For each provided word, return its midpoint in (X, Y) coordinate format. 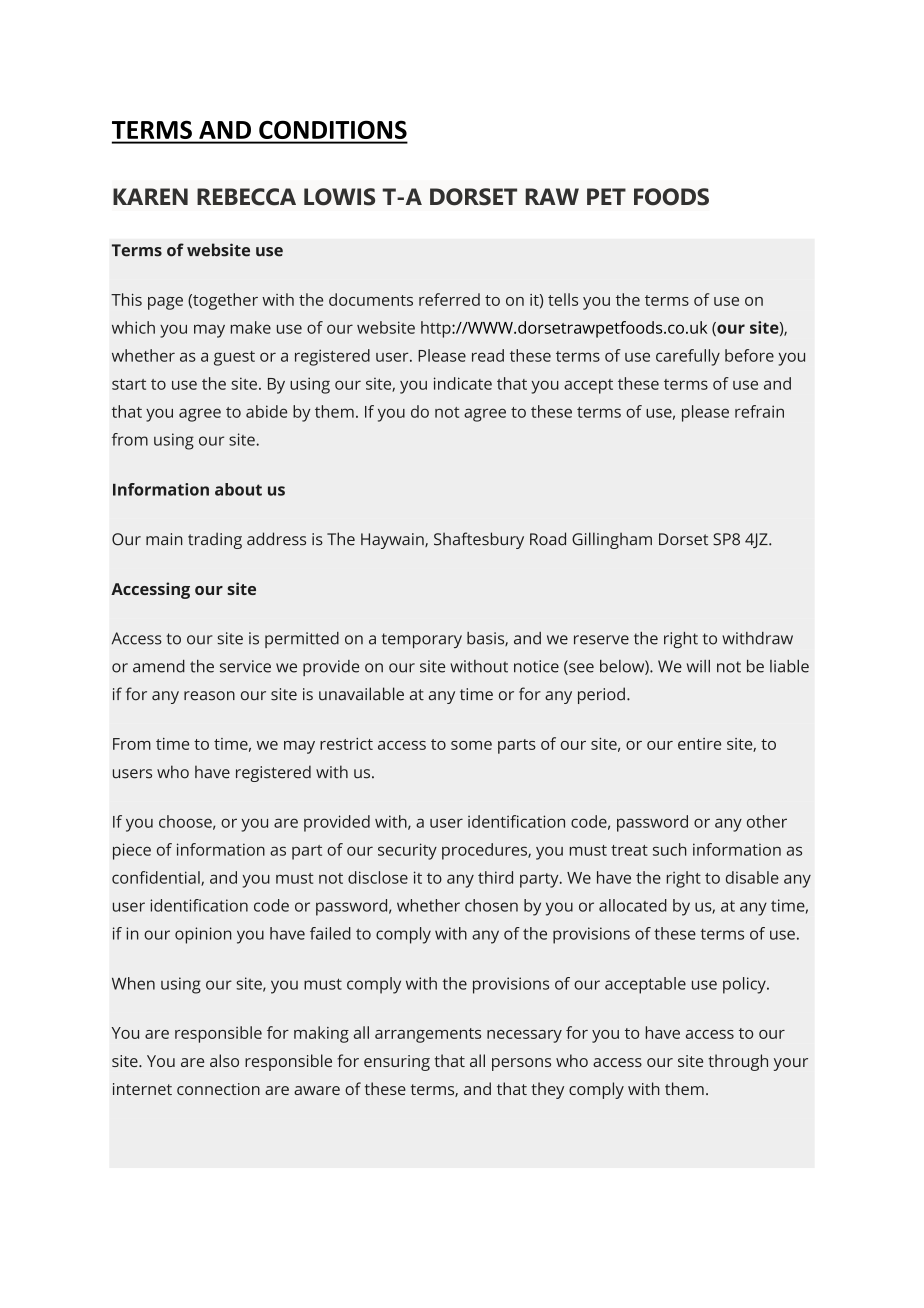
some (471, 745)
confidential (157, 878)
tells (563, 299)
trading (215, 540)
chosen (491, 905)
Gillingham (612, 540)
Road (548, 539)
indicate (463, 383)
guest (234, 358)
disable (752, 877)
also (224, 1060)
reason (209, 696)
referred (449, 299)
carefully (688, 357)
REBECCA (246, 197)
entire (699, 744)
